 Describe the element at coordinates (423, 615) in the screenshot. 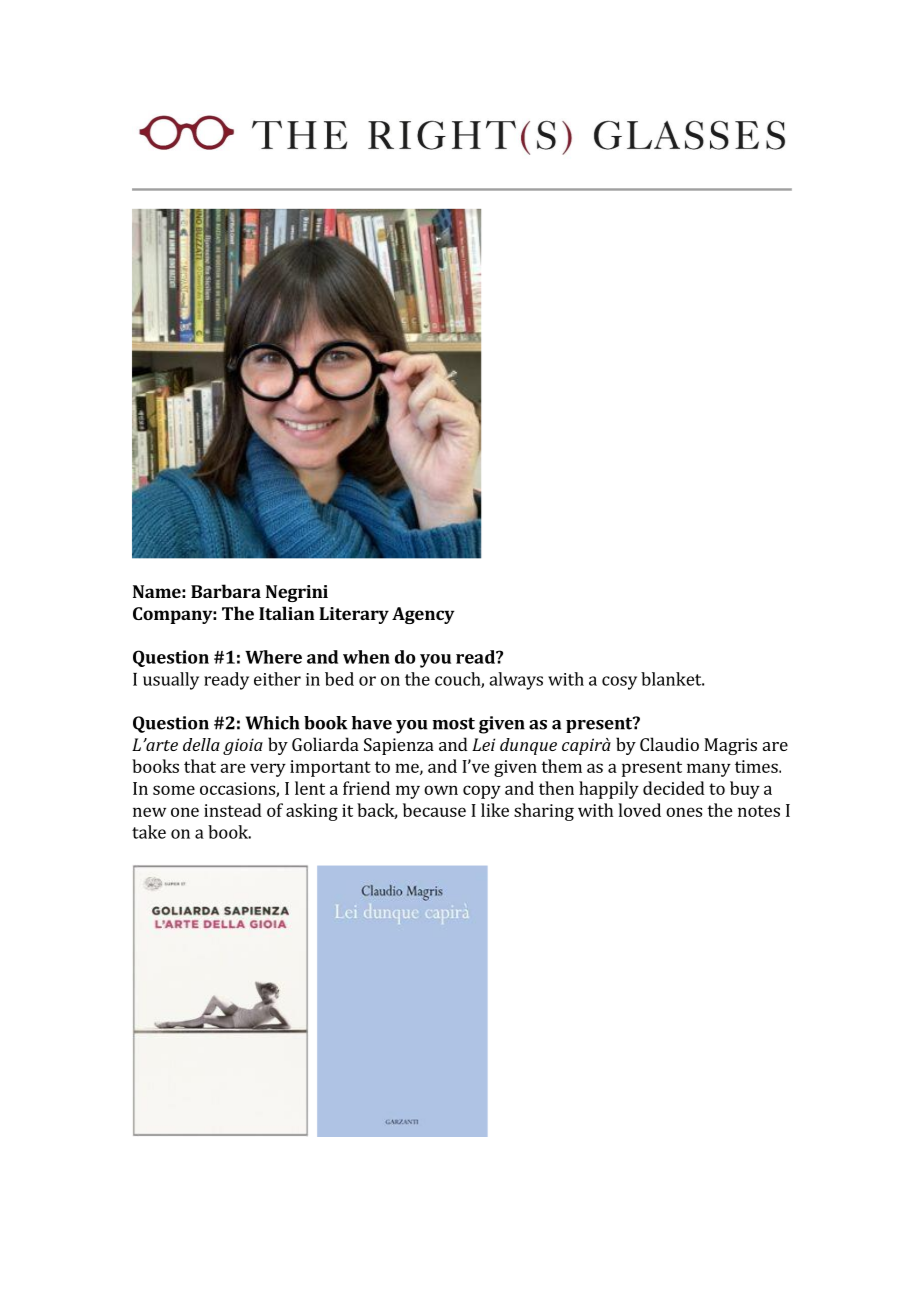

I see `Agency` at that location.
